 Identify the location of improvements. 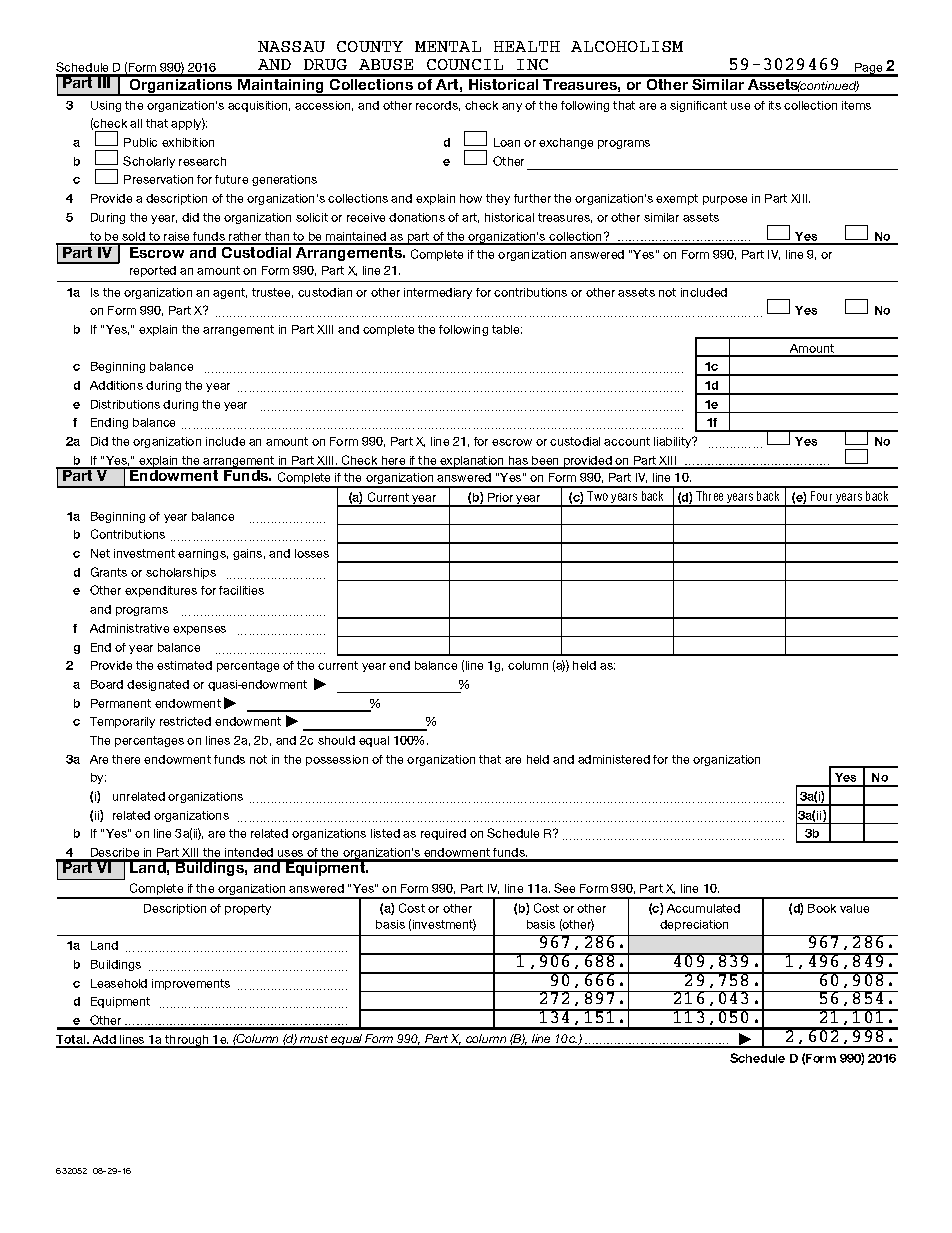
(191, 984).
